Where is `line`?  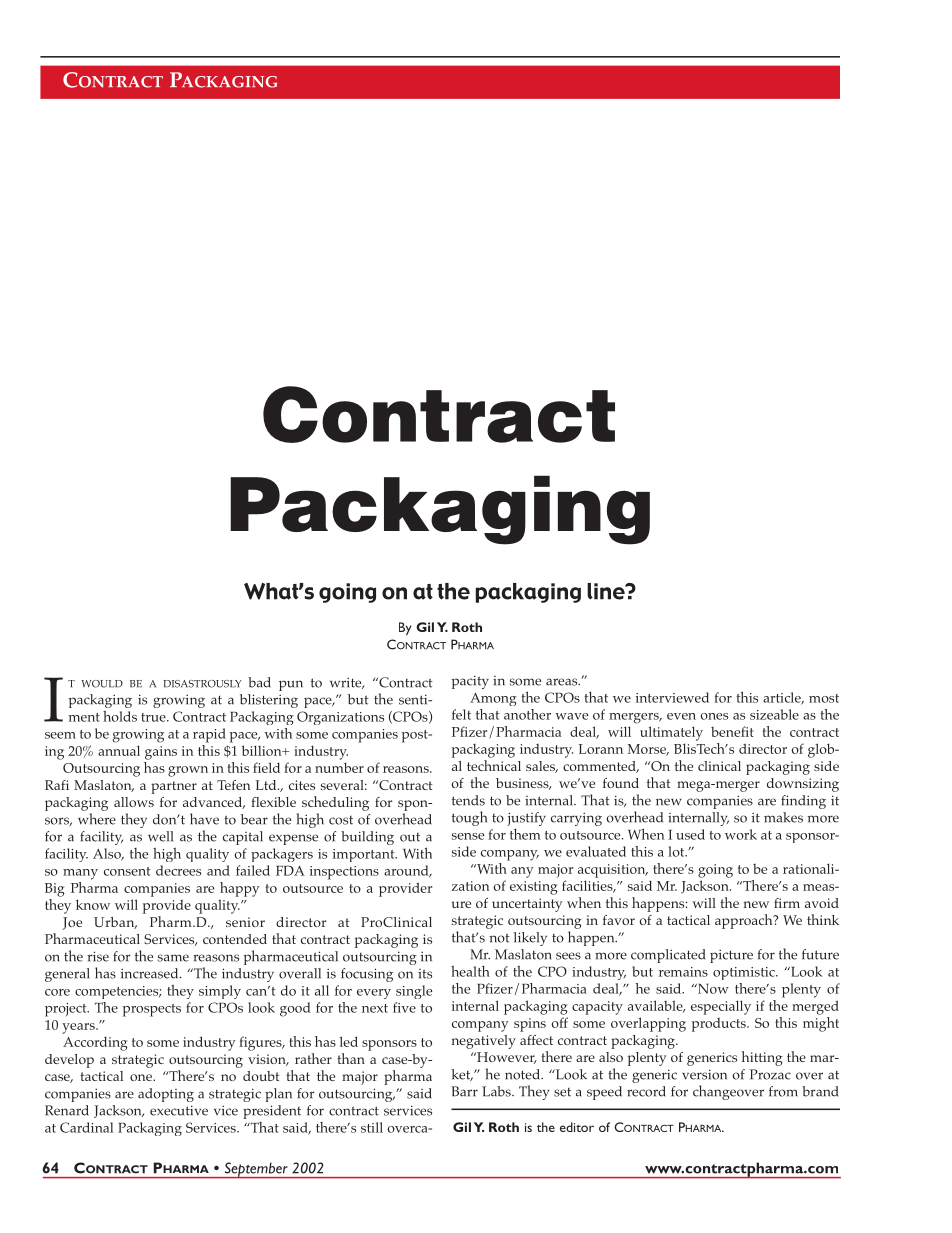
line is located at coordinates (607, 591).
